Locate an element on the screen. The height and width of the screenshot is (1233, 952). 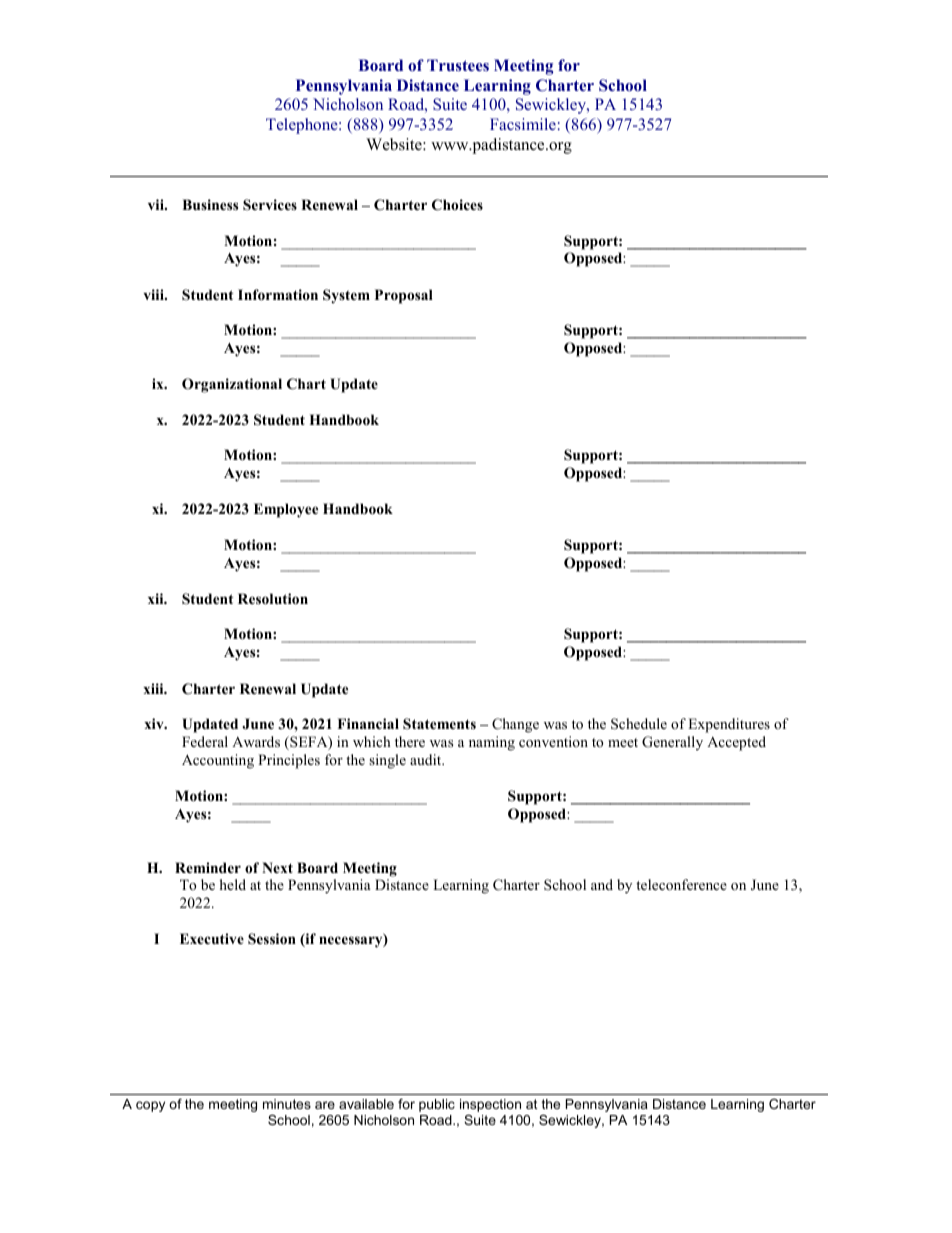
Business is located at coordinates (210, 204).
